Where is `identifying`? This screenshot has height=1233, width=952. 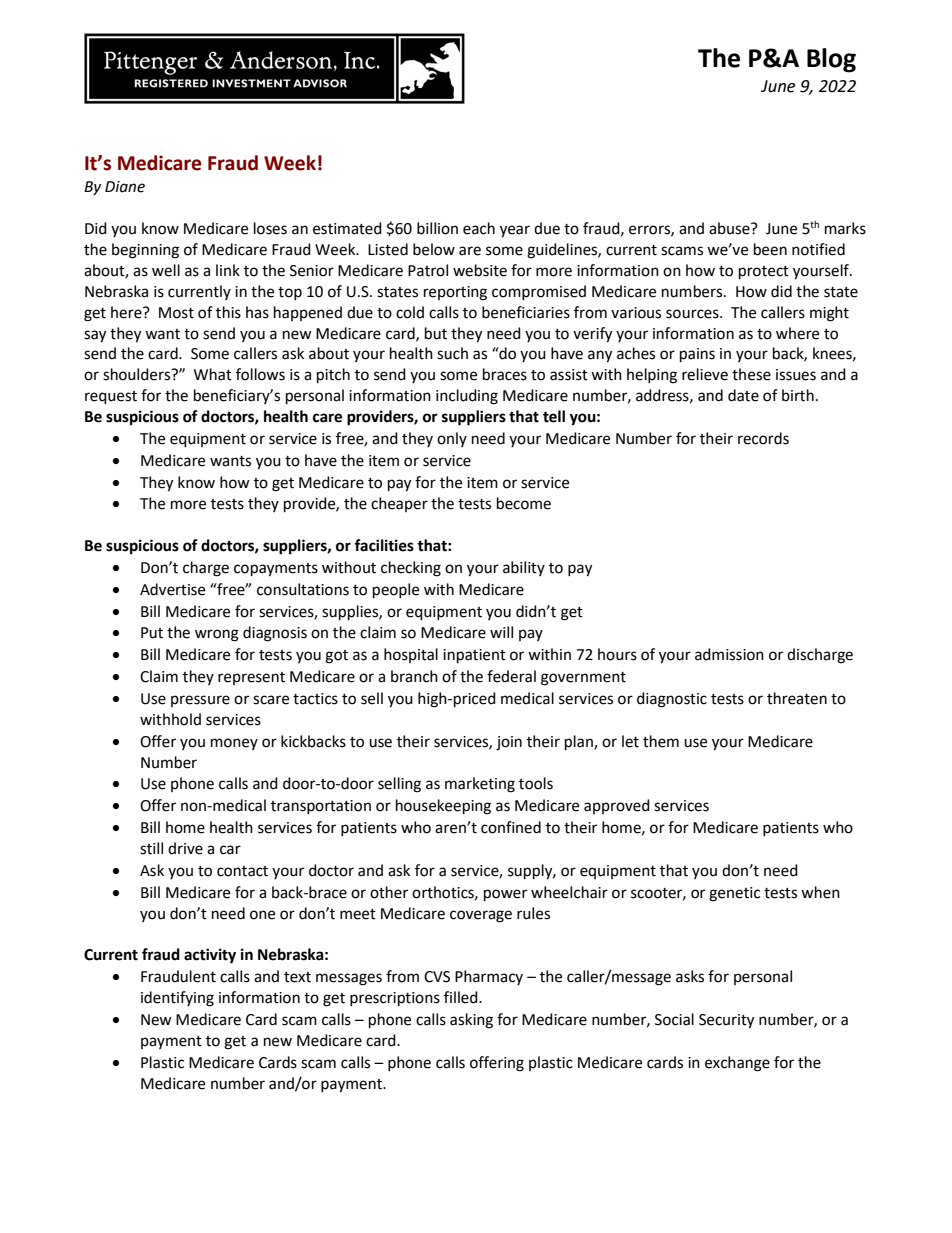 identifying is located at coordinates (177, 999).
